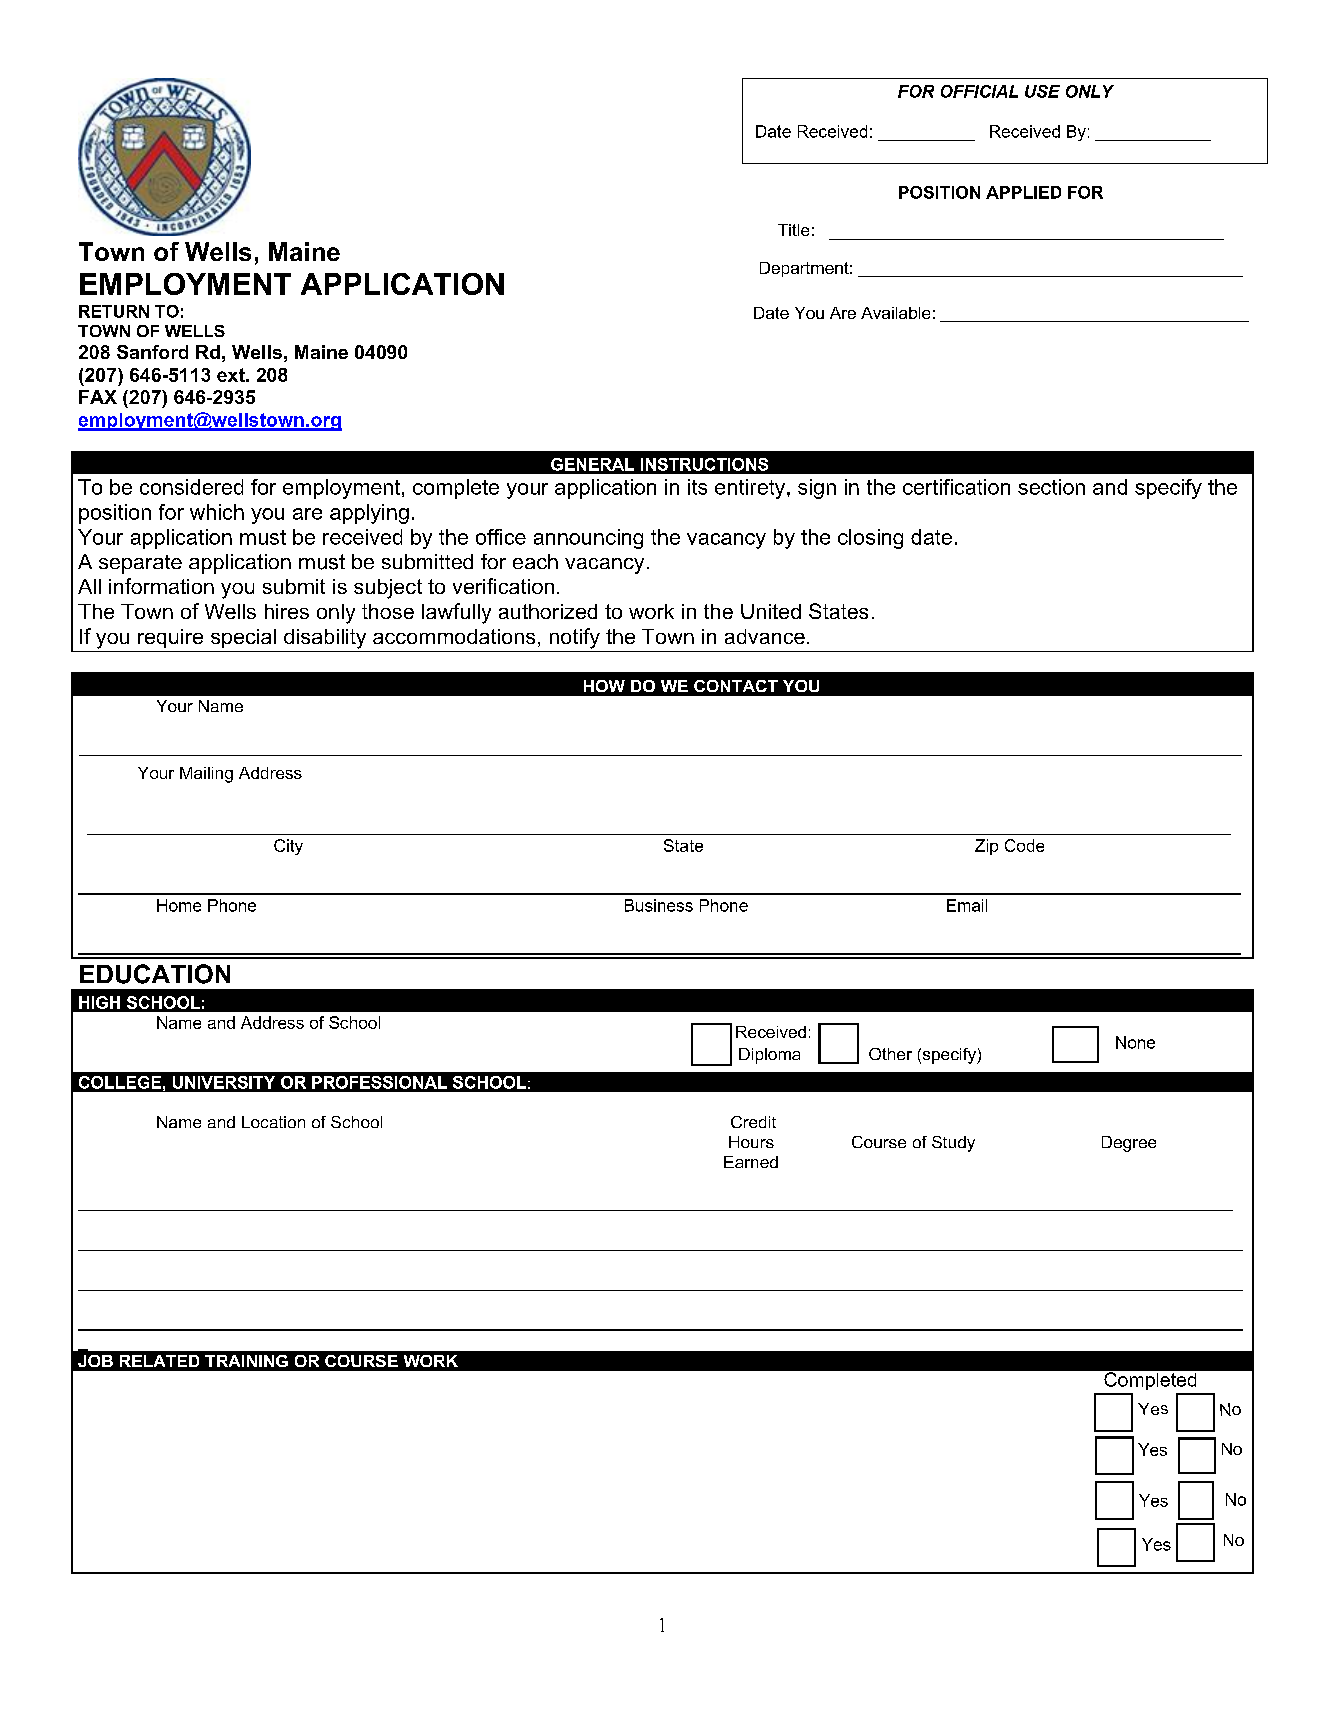  I want to click on Location, so click(273, 1122).
